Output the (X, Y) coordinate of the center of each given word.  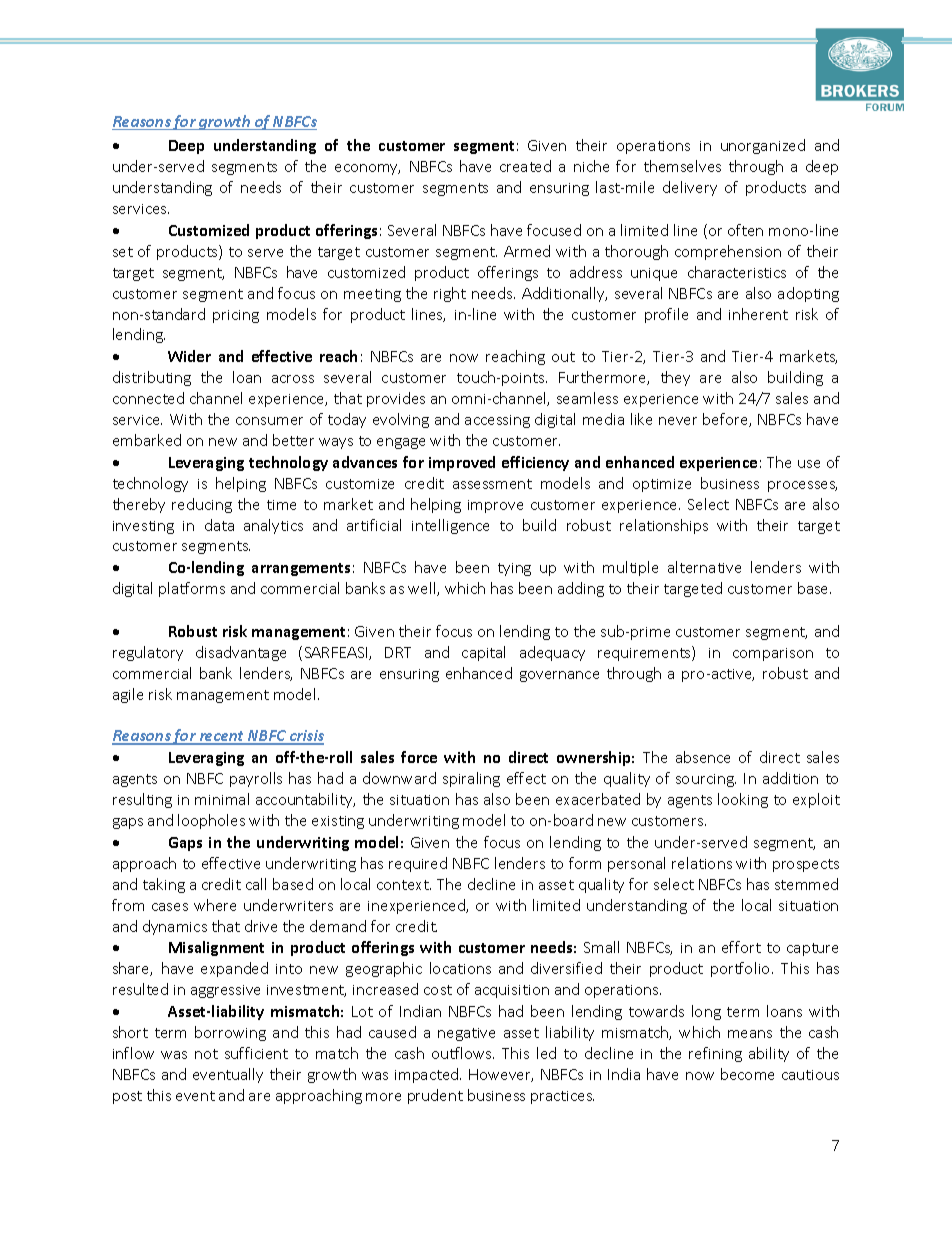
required (418, 864)
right (450, 294)
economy (367, 169)
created (525, 166)
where (215, 905)
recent (222, 738)
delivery (690, 188)
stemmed (806, 884)
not (206, 1054)
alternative (704, 567)
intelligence (450, 526)
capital (483, 653)
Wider (189, 356)
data (219, 525)
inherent (758, 314)
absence (703, 757)
